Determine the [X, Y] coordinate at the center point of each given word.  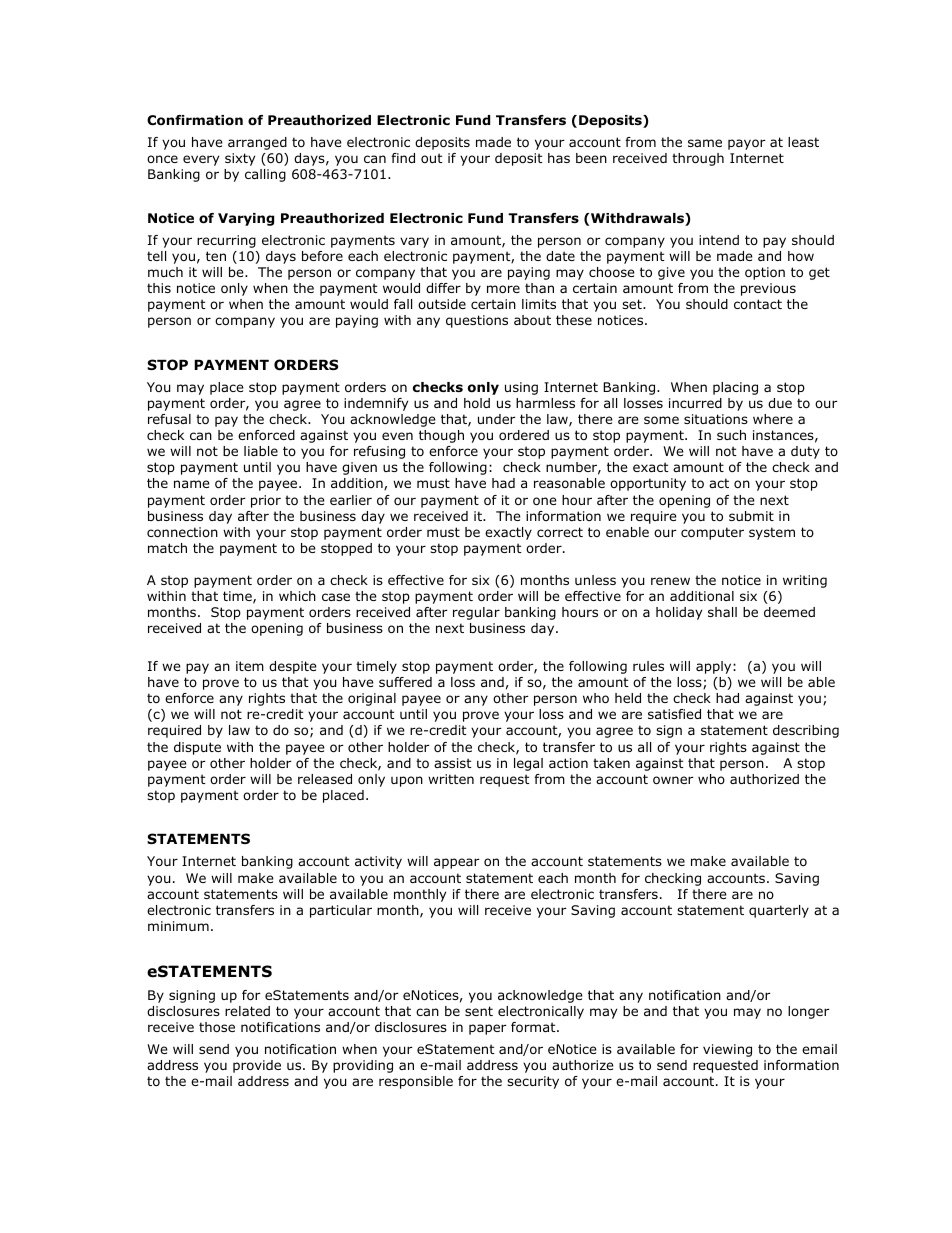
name [192, 484]
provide [257, 1066]
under [497, 419]
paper [488, 1029]
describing [806, 731]
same [705, 143]
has [559, 158]
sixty [240, 159]
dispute [197, 748]
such [731, 435]
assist [453, 763]
